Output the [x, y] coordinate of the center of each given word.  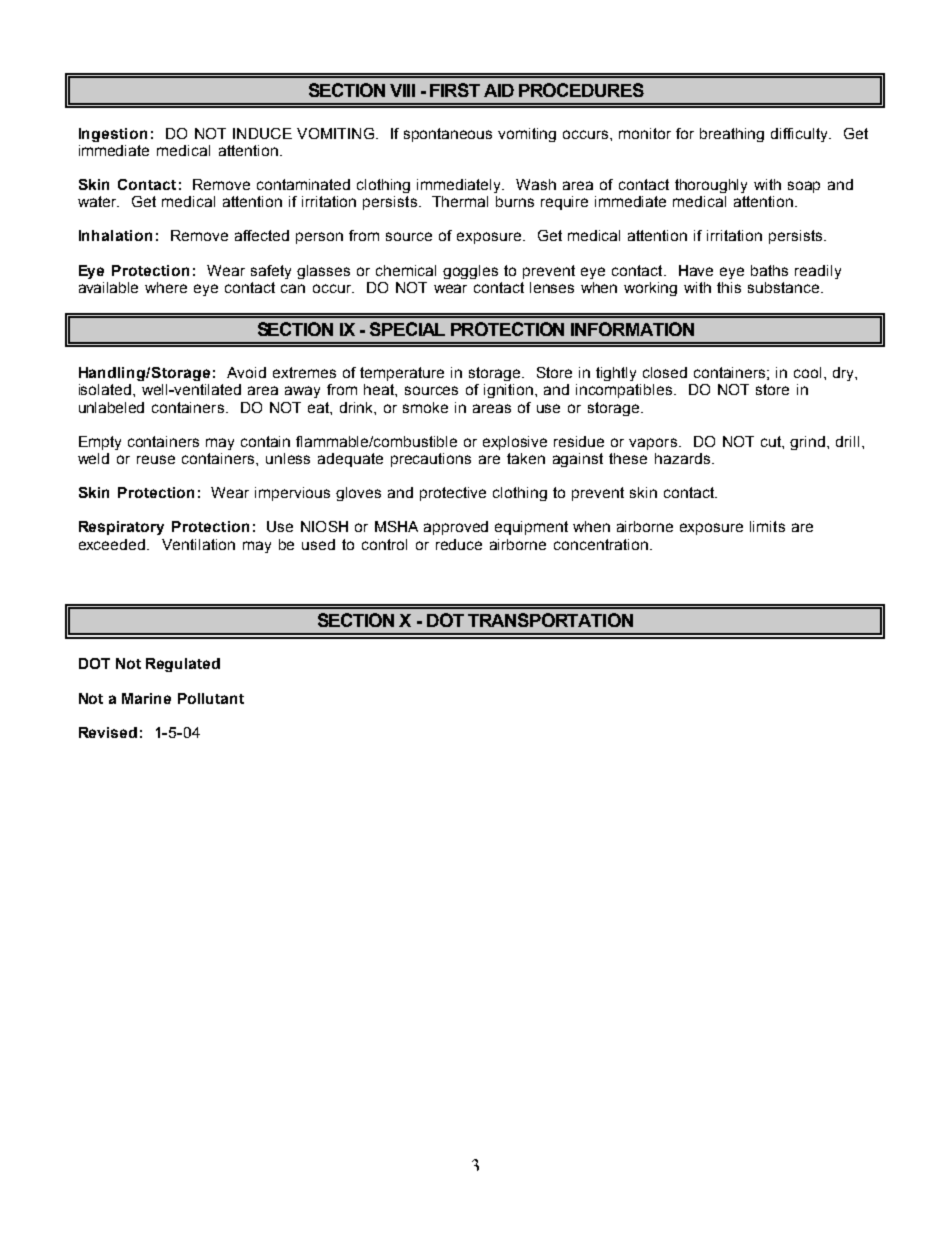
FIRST [455, 90]
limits [767, 526]
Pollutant [211, 698]
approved [456, 528]
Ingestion [113, 135]
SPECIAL [407, 329]
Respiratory [121, 528]
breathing [732, 135]
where [166, 287]
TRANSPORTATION [550, 620]
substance [785, 287]
